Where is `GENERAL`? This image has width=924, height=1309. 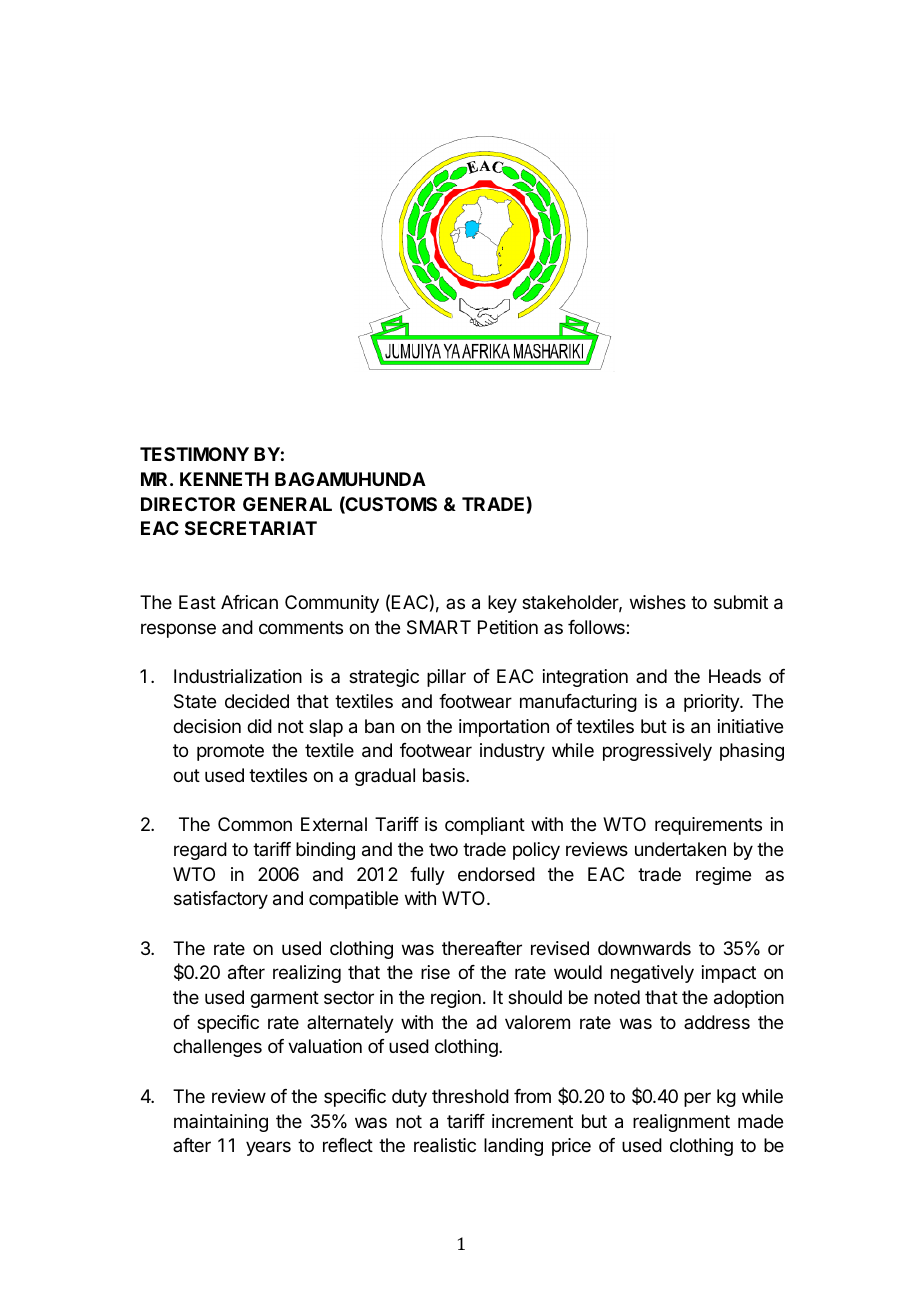 GENERAL is located at coordinates (287, 504).
